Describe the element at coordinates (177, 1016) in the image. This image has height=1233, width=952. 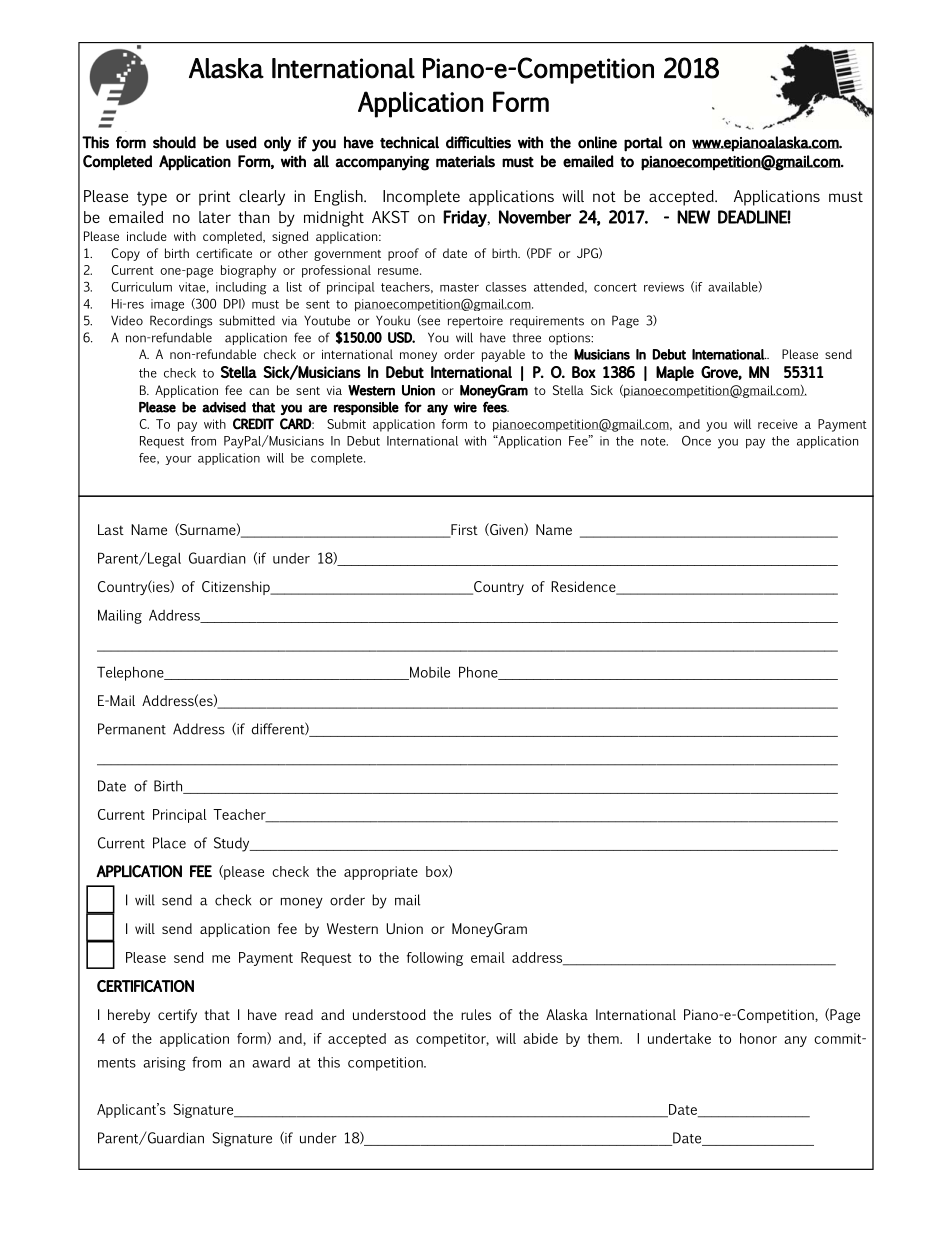
I see `certify` at that location.
